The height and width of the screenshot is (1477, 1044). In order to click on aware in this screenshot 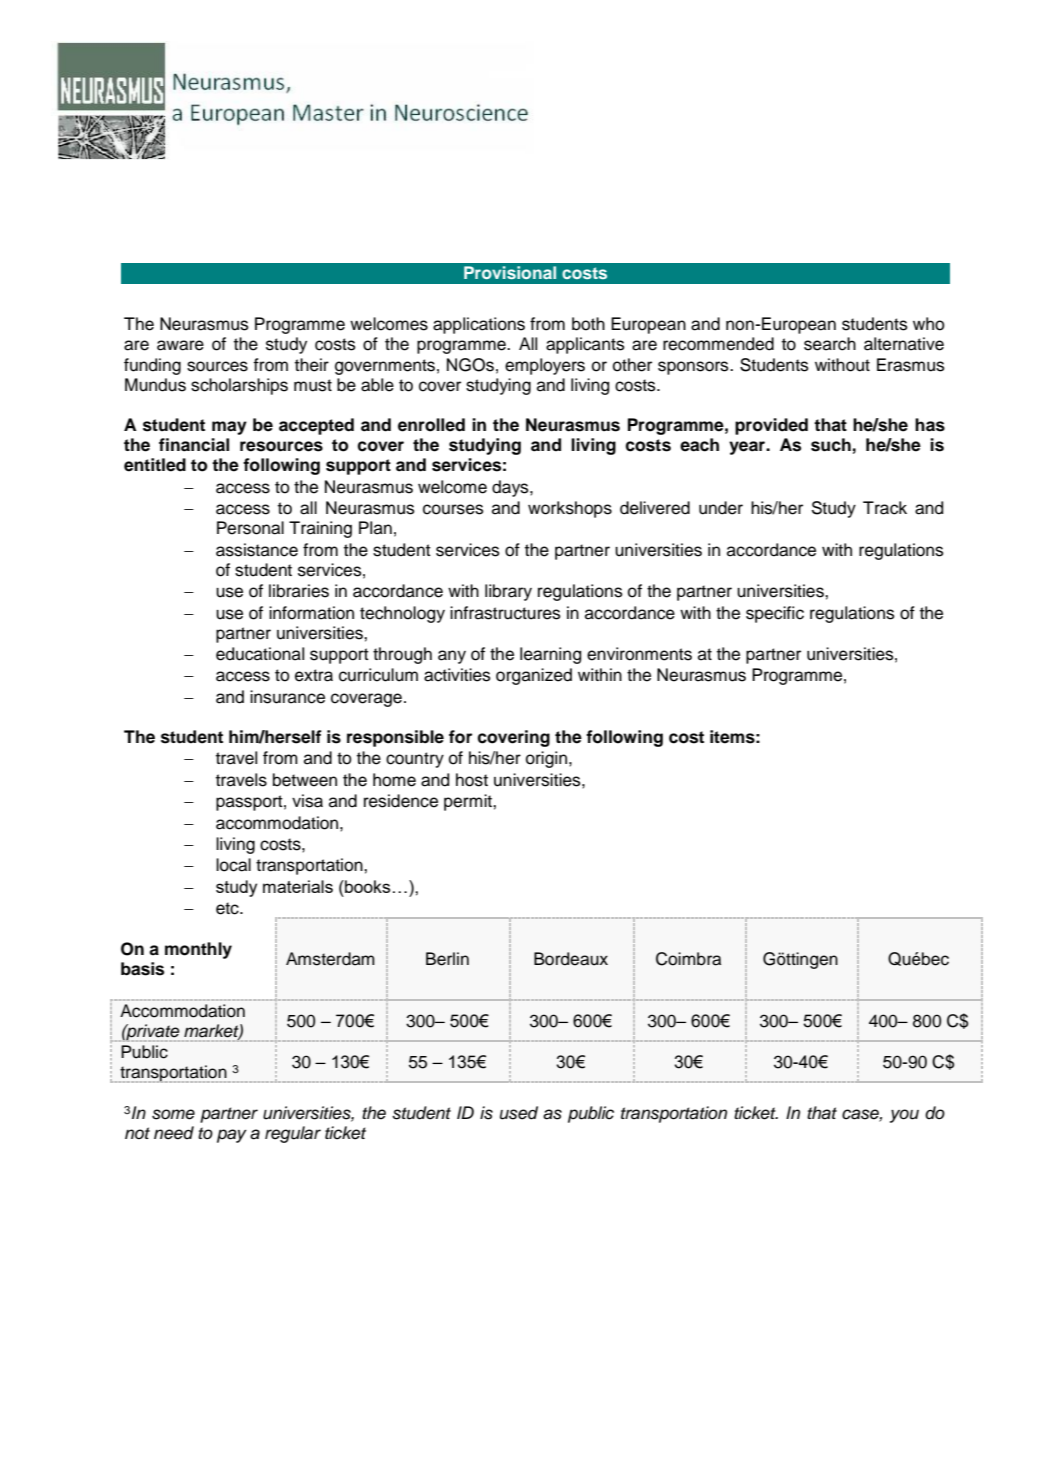, I will do `click(180, 345)`.
